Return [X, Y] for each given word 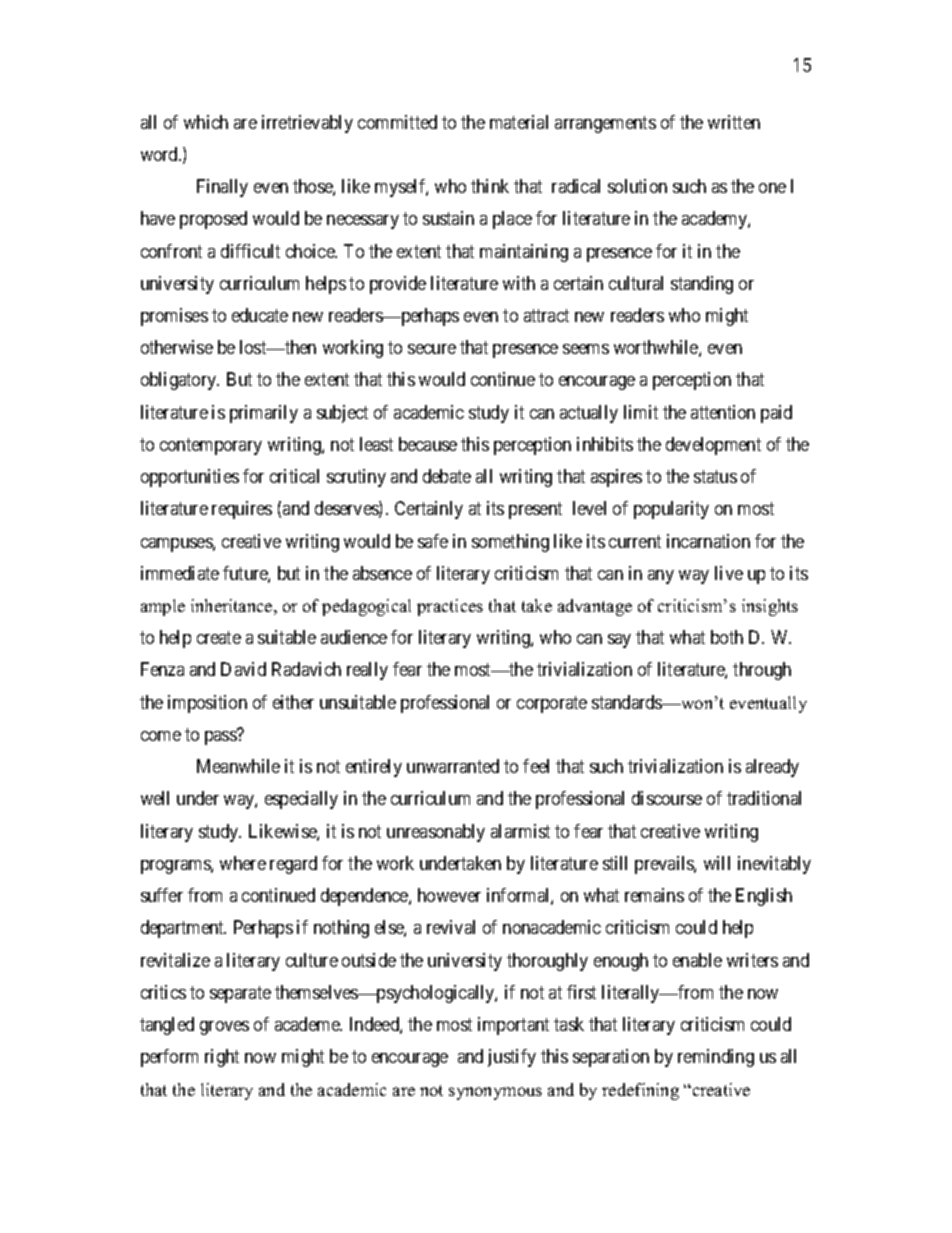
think [490, 186]
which [206, 122]
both [727, 637]
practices [450, 607]
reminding [716, 1058]
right [222, 1058]
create [219, 638]
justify [512, 1058]
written [734, 122]
